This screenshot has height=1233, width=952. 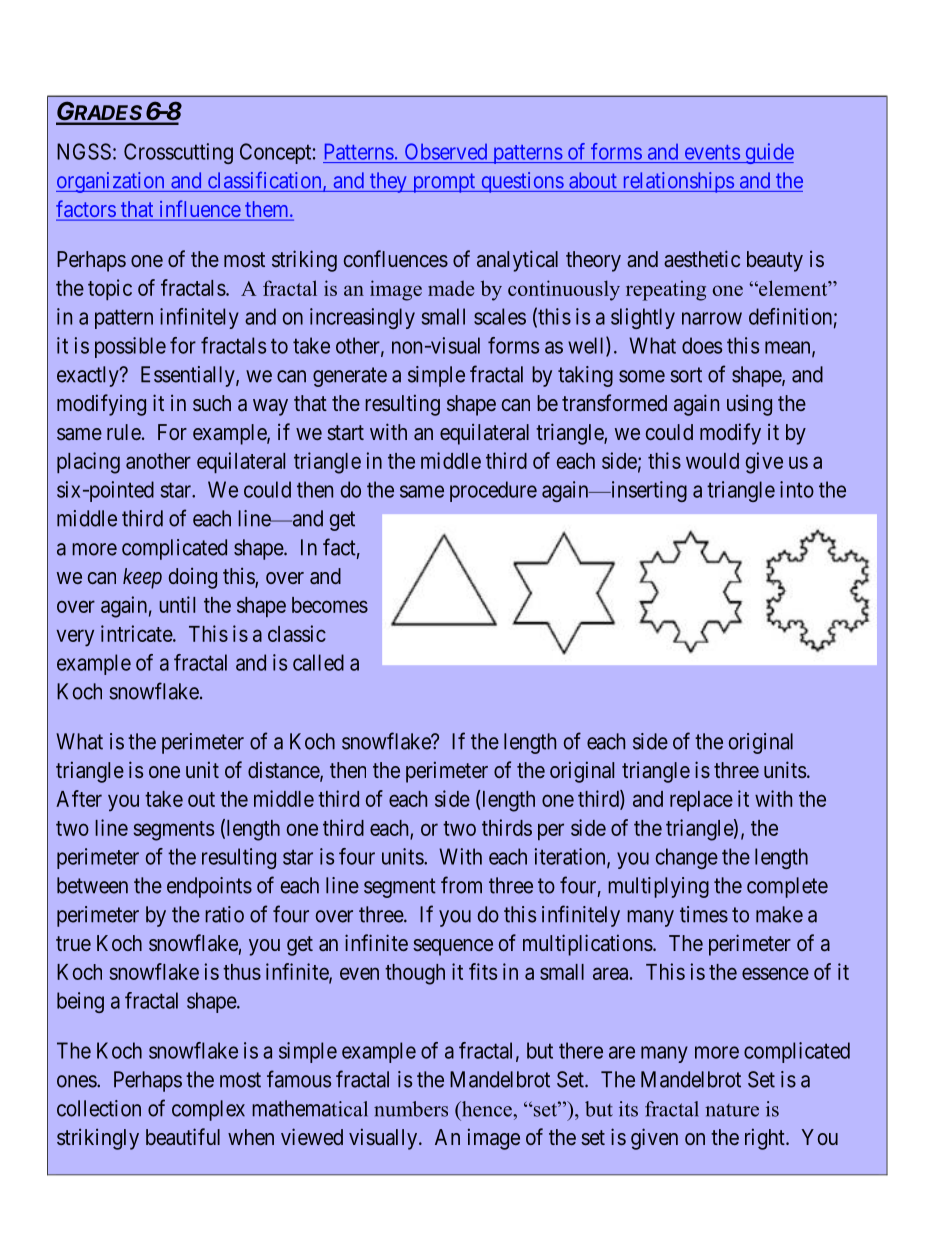 I want to click on numbers, so click(x=411, y=1109).
